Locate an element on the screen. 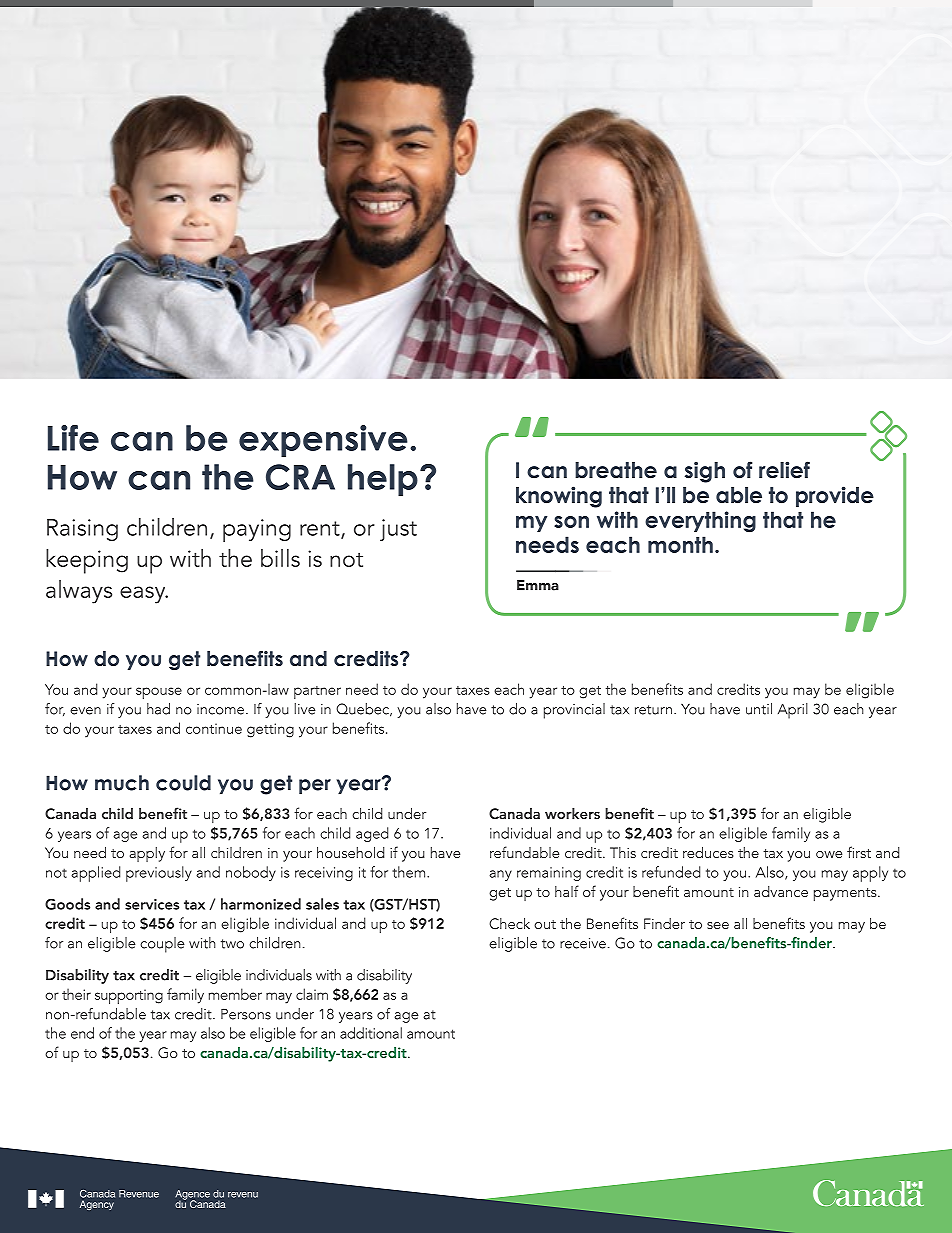  aged is located at coordinates (372, 834).
